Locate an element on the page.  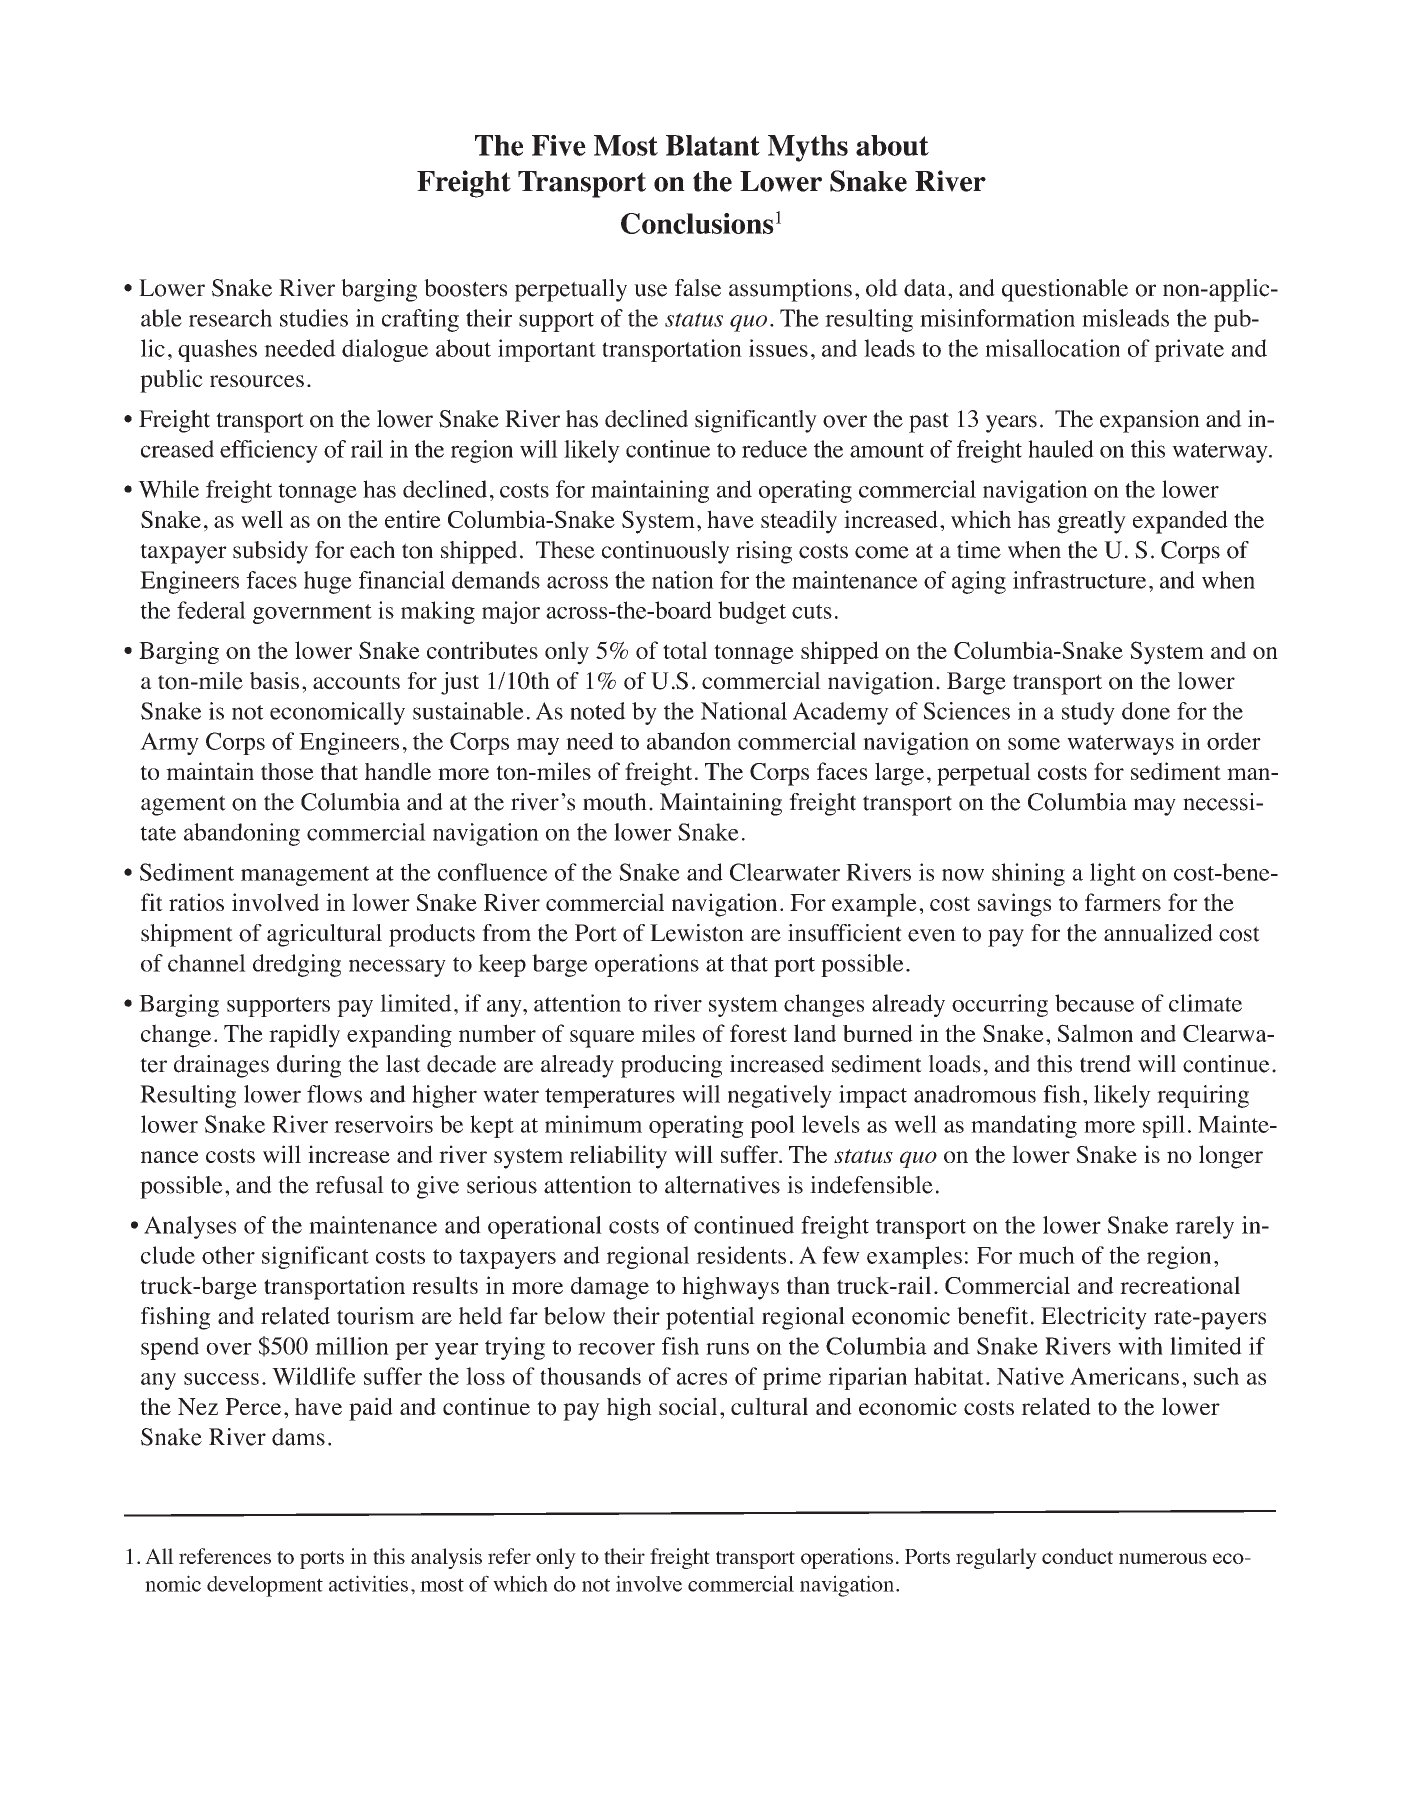
studies is located at coordinates (314, 318).
